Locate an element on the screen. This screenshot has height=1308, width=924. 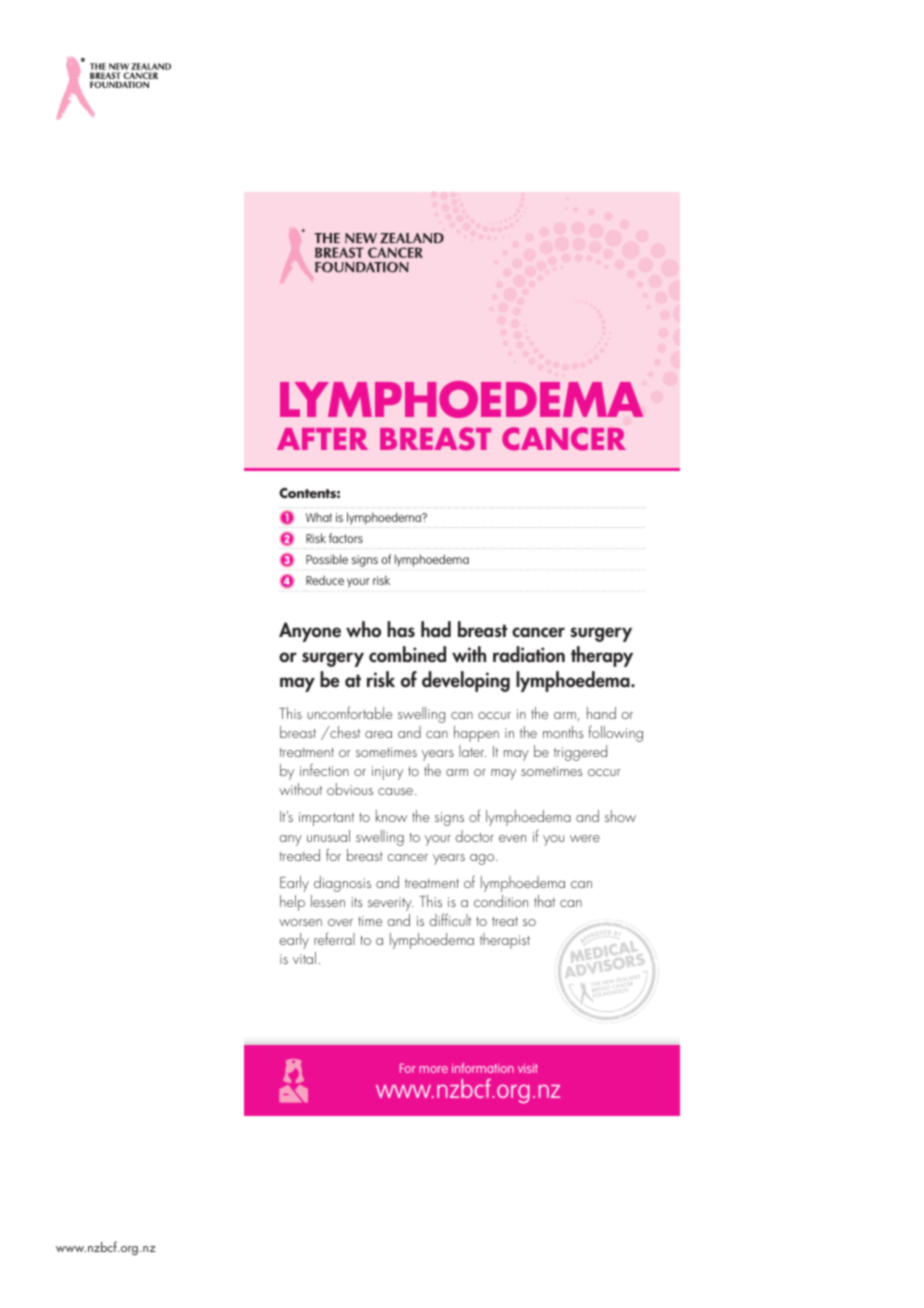
vital is located at coordinates (304, 958).
